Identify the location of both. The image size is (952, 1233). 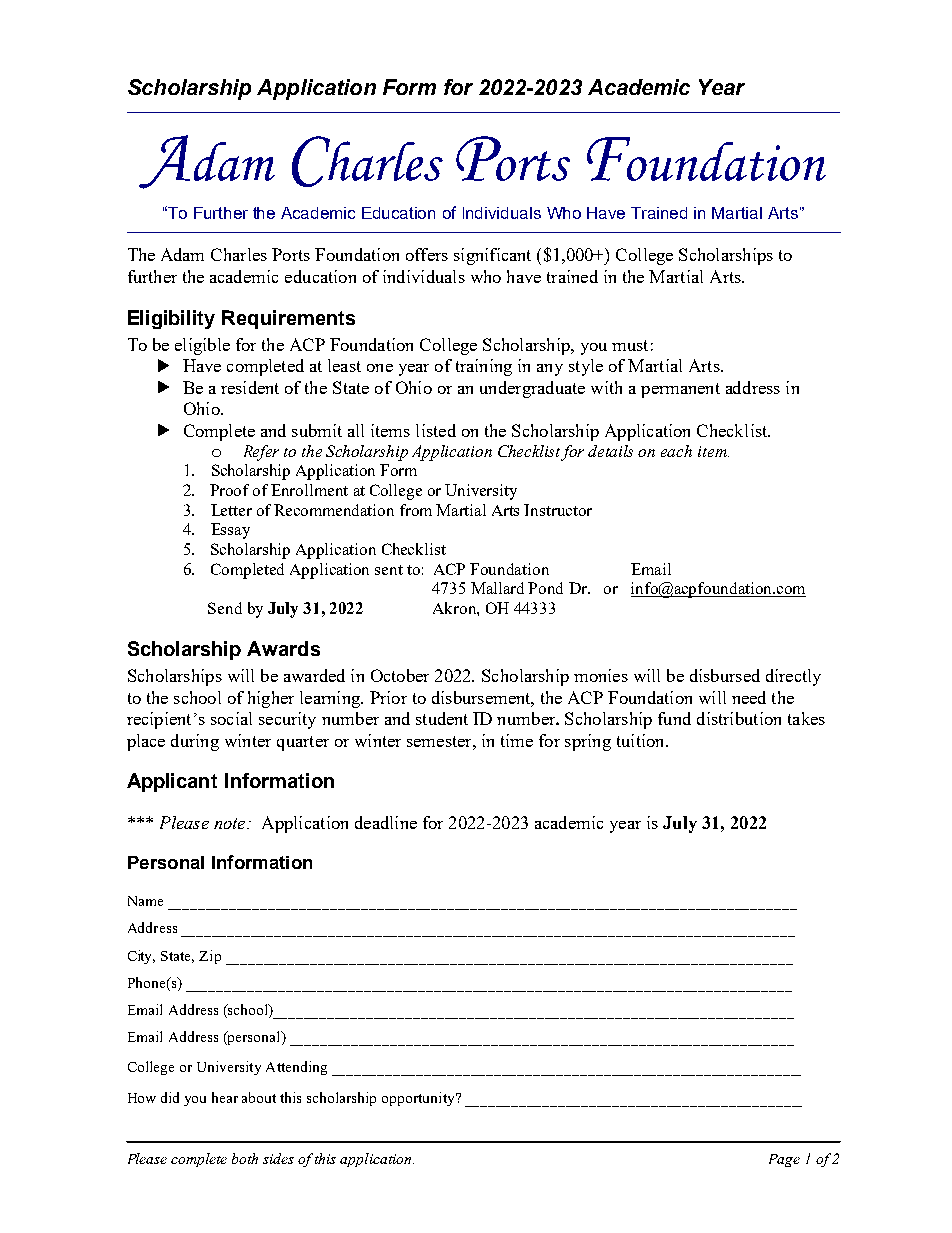
(245, 1158).
